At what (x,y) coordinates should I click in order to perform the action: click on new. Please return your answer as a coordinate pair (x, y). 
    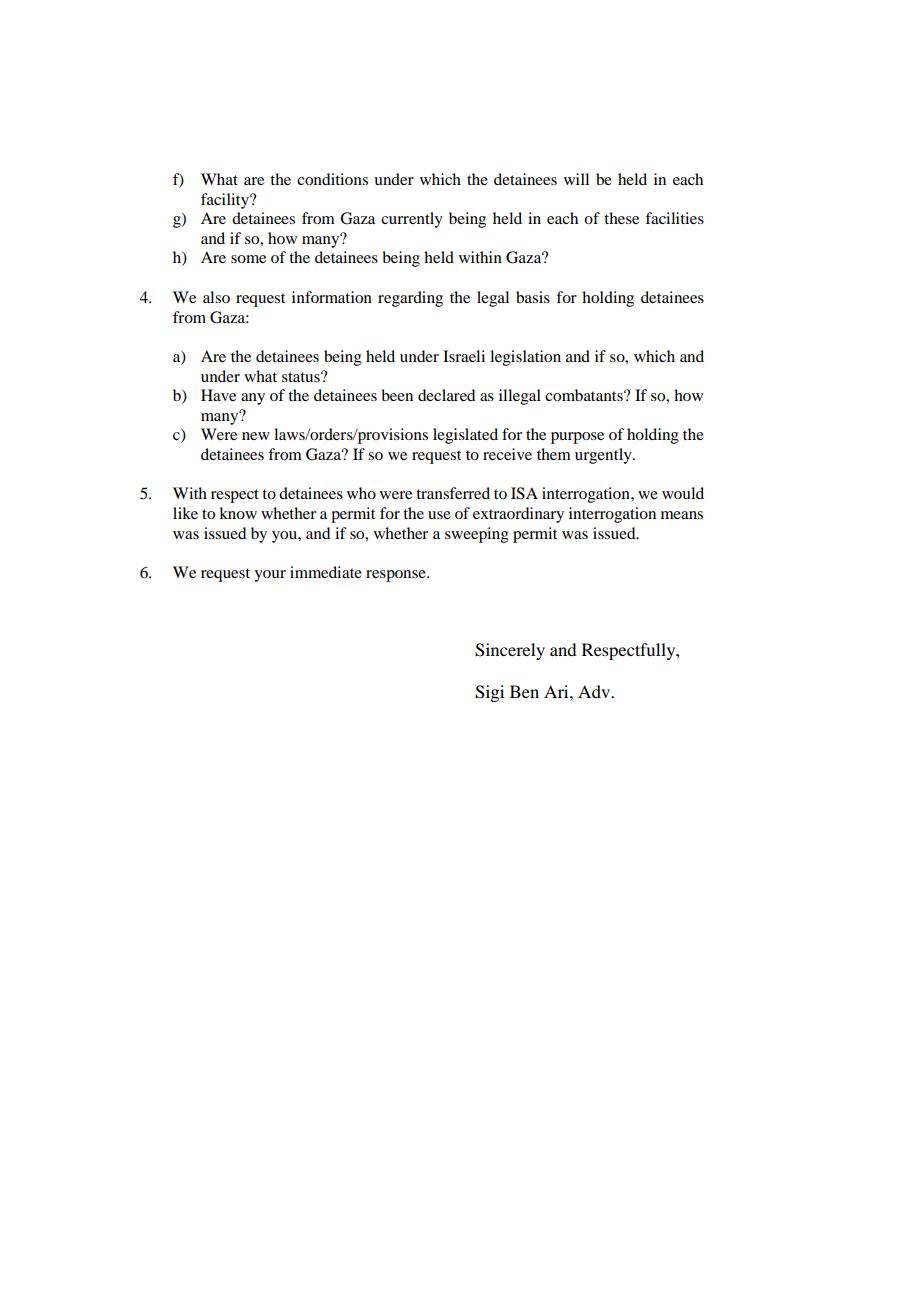
    Looking at the image, I should click on (256, 436).
